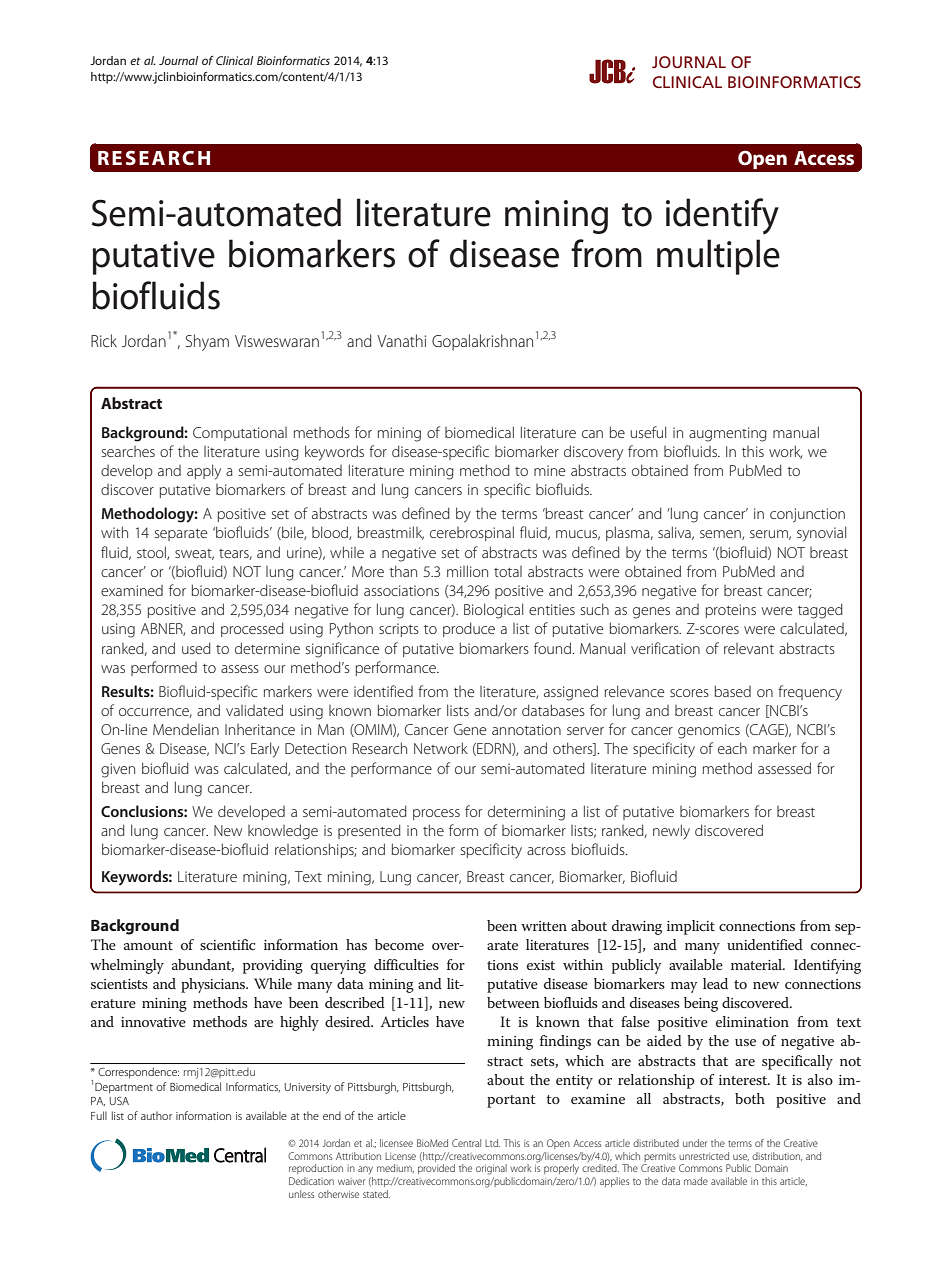 The height and width of the document is (1270, 952). Describe the element at coordinates (207, 342) in the document. I see `Shyam` at that location.
